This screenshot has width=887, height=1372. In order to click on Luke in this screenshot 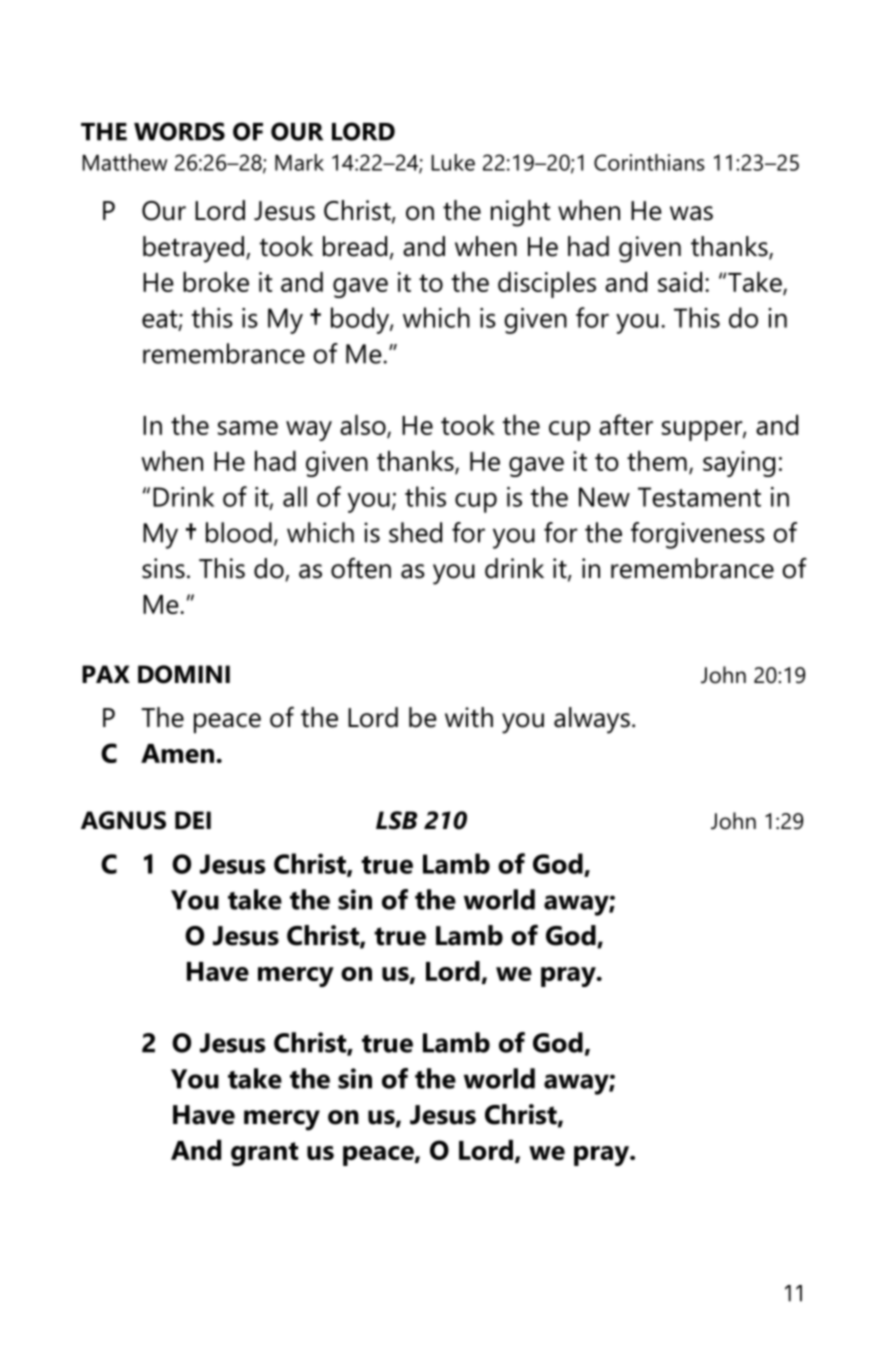, I will do `click(453, 162)`.
